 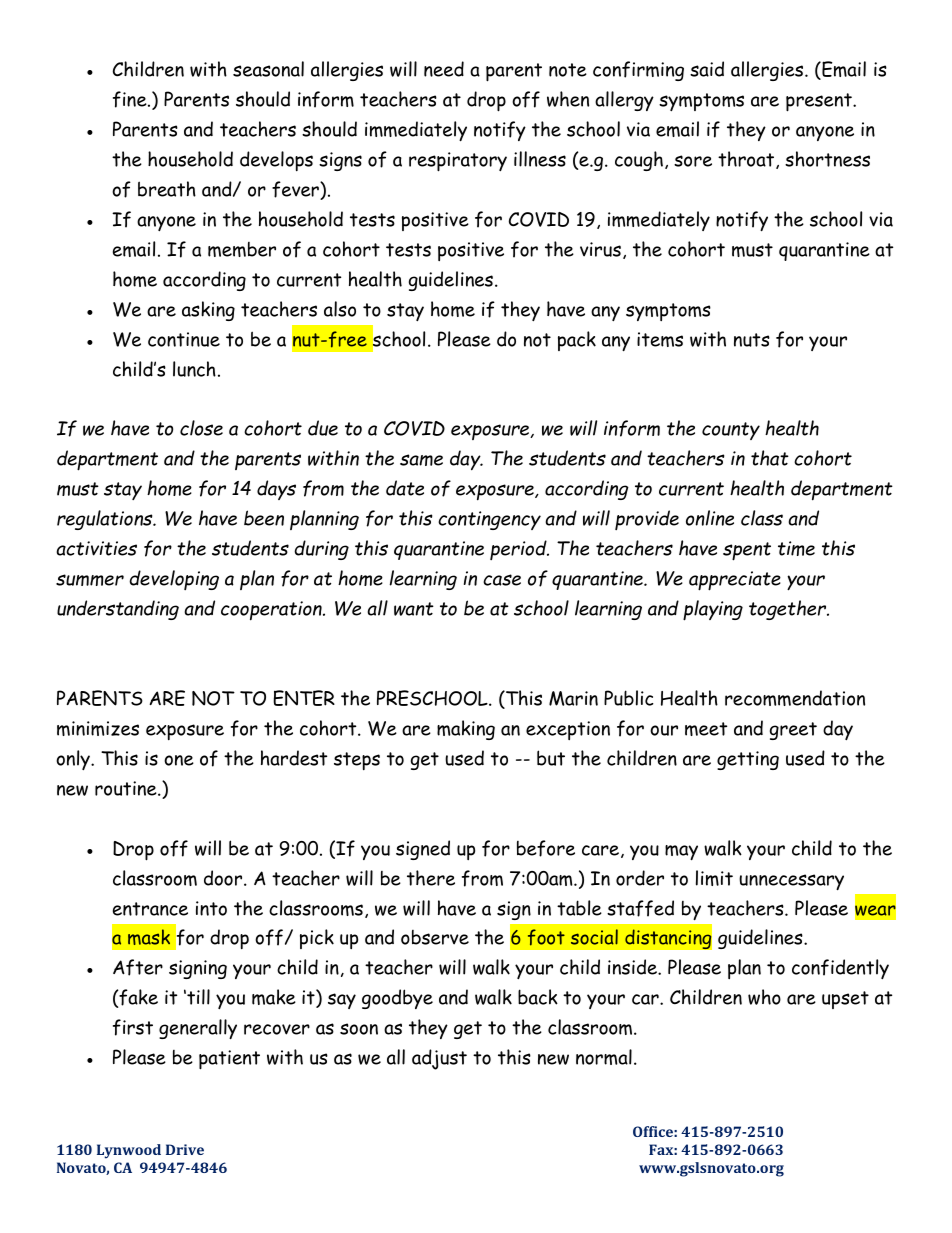 What do you see at coordinates (131, 99) in the image?
I see `fine` at bounding box center [131, 99].
